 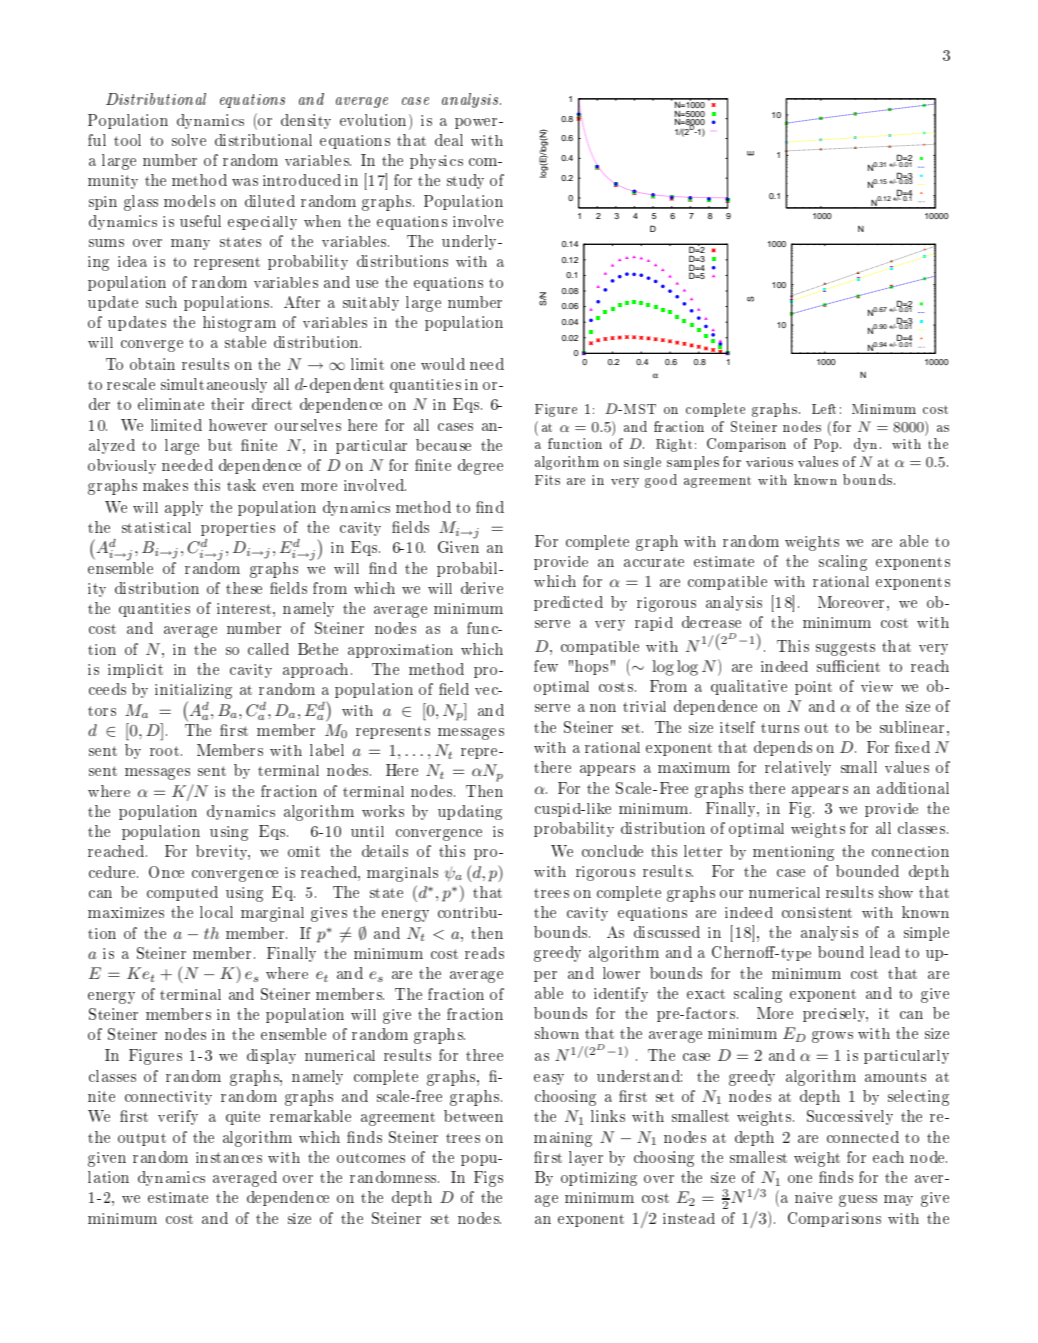 I want to click on deal, so click(x=449, y=140).
